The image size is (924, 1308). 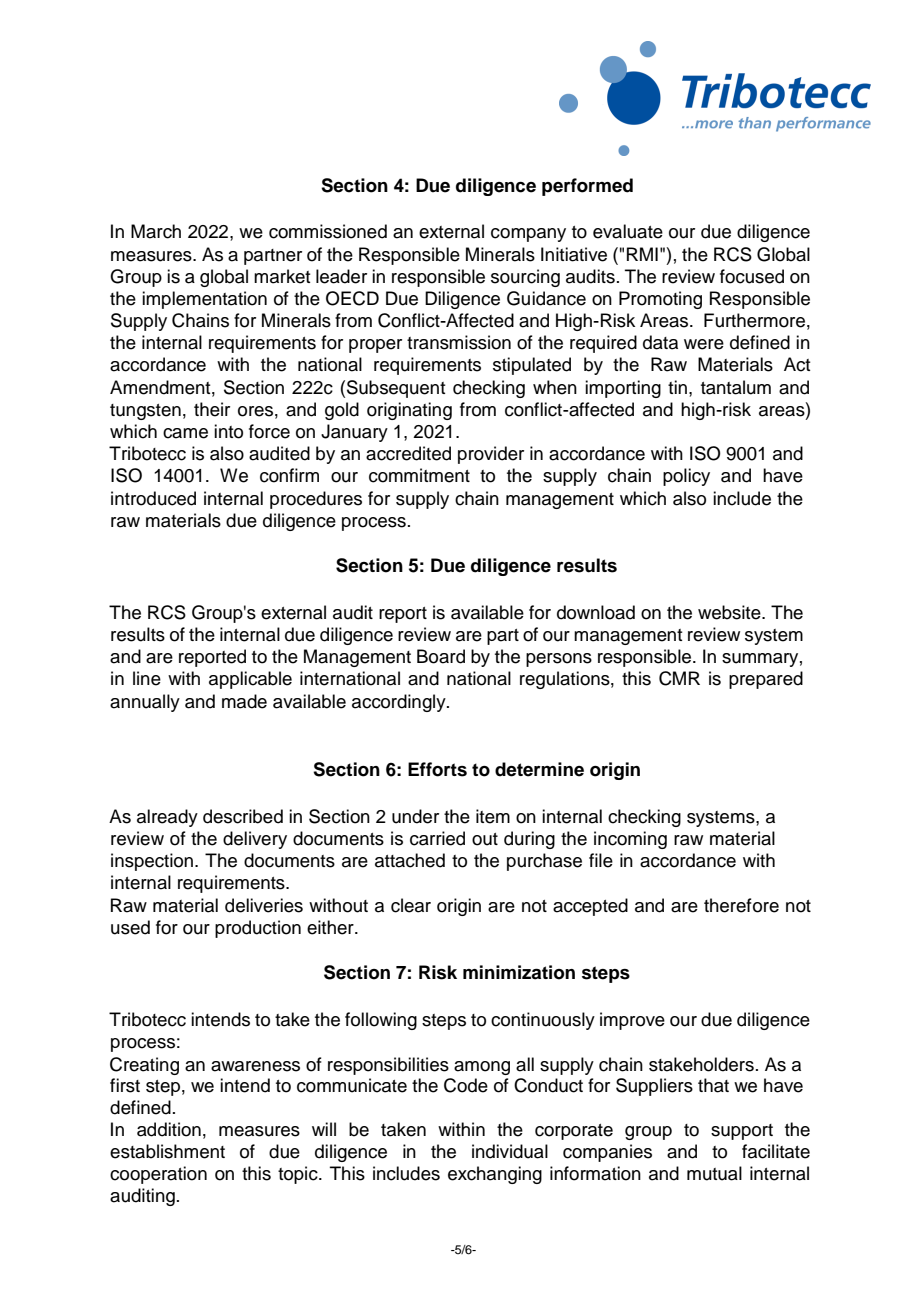 I want to click on establishment, so click(x=167, y=1151).
